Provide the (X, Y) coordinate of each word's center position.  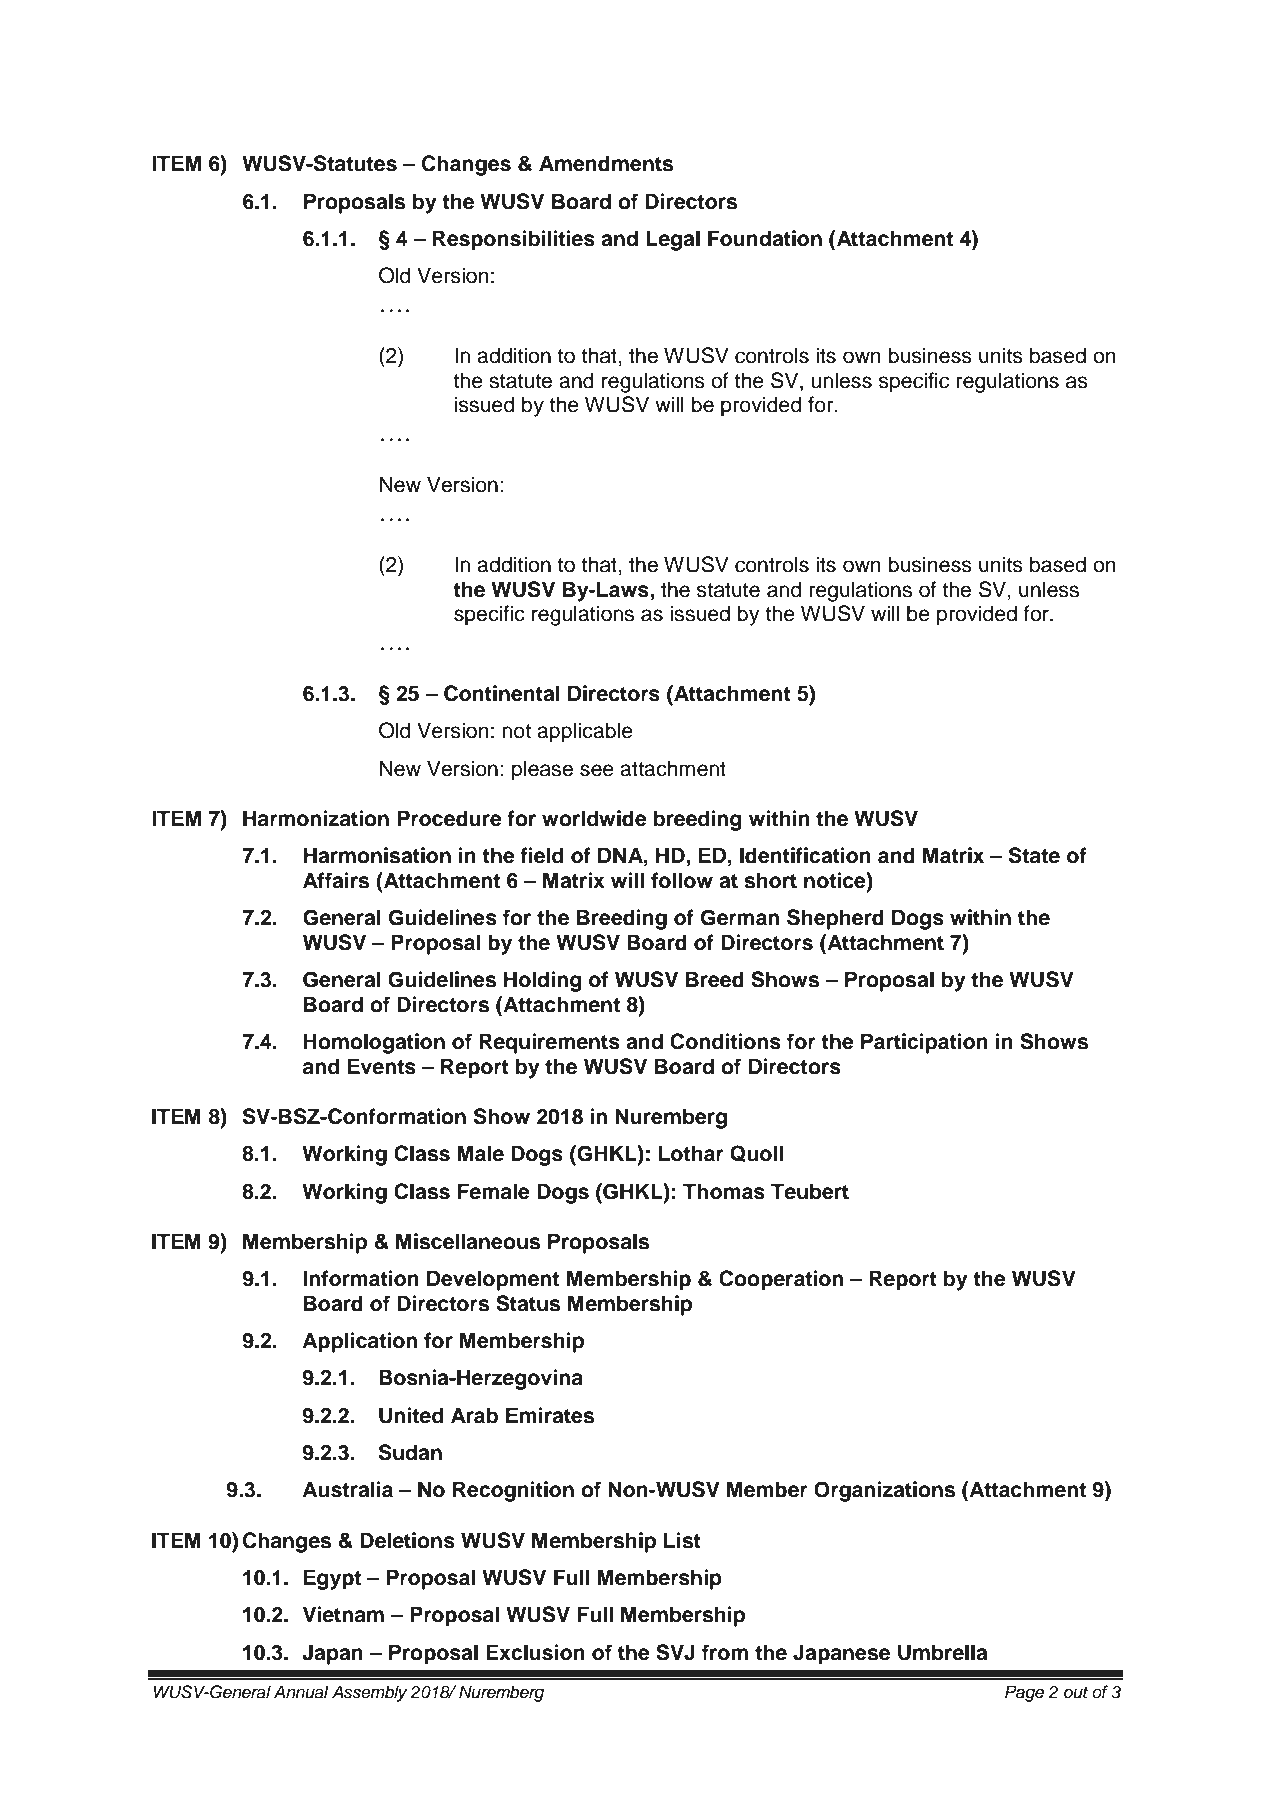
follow (682, 880)
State (1034, 855)
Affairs (336, 880)
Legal (673, 240)
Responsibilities (514, 240)
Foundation (765, 238)
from (725, 1652)
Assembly (369, 1693)
